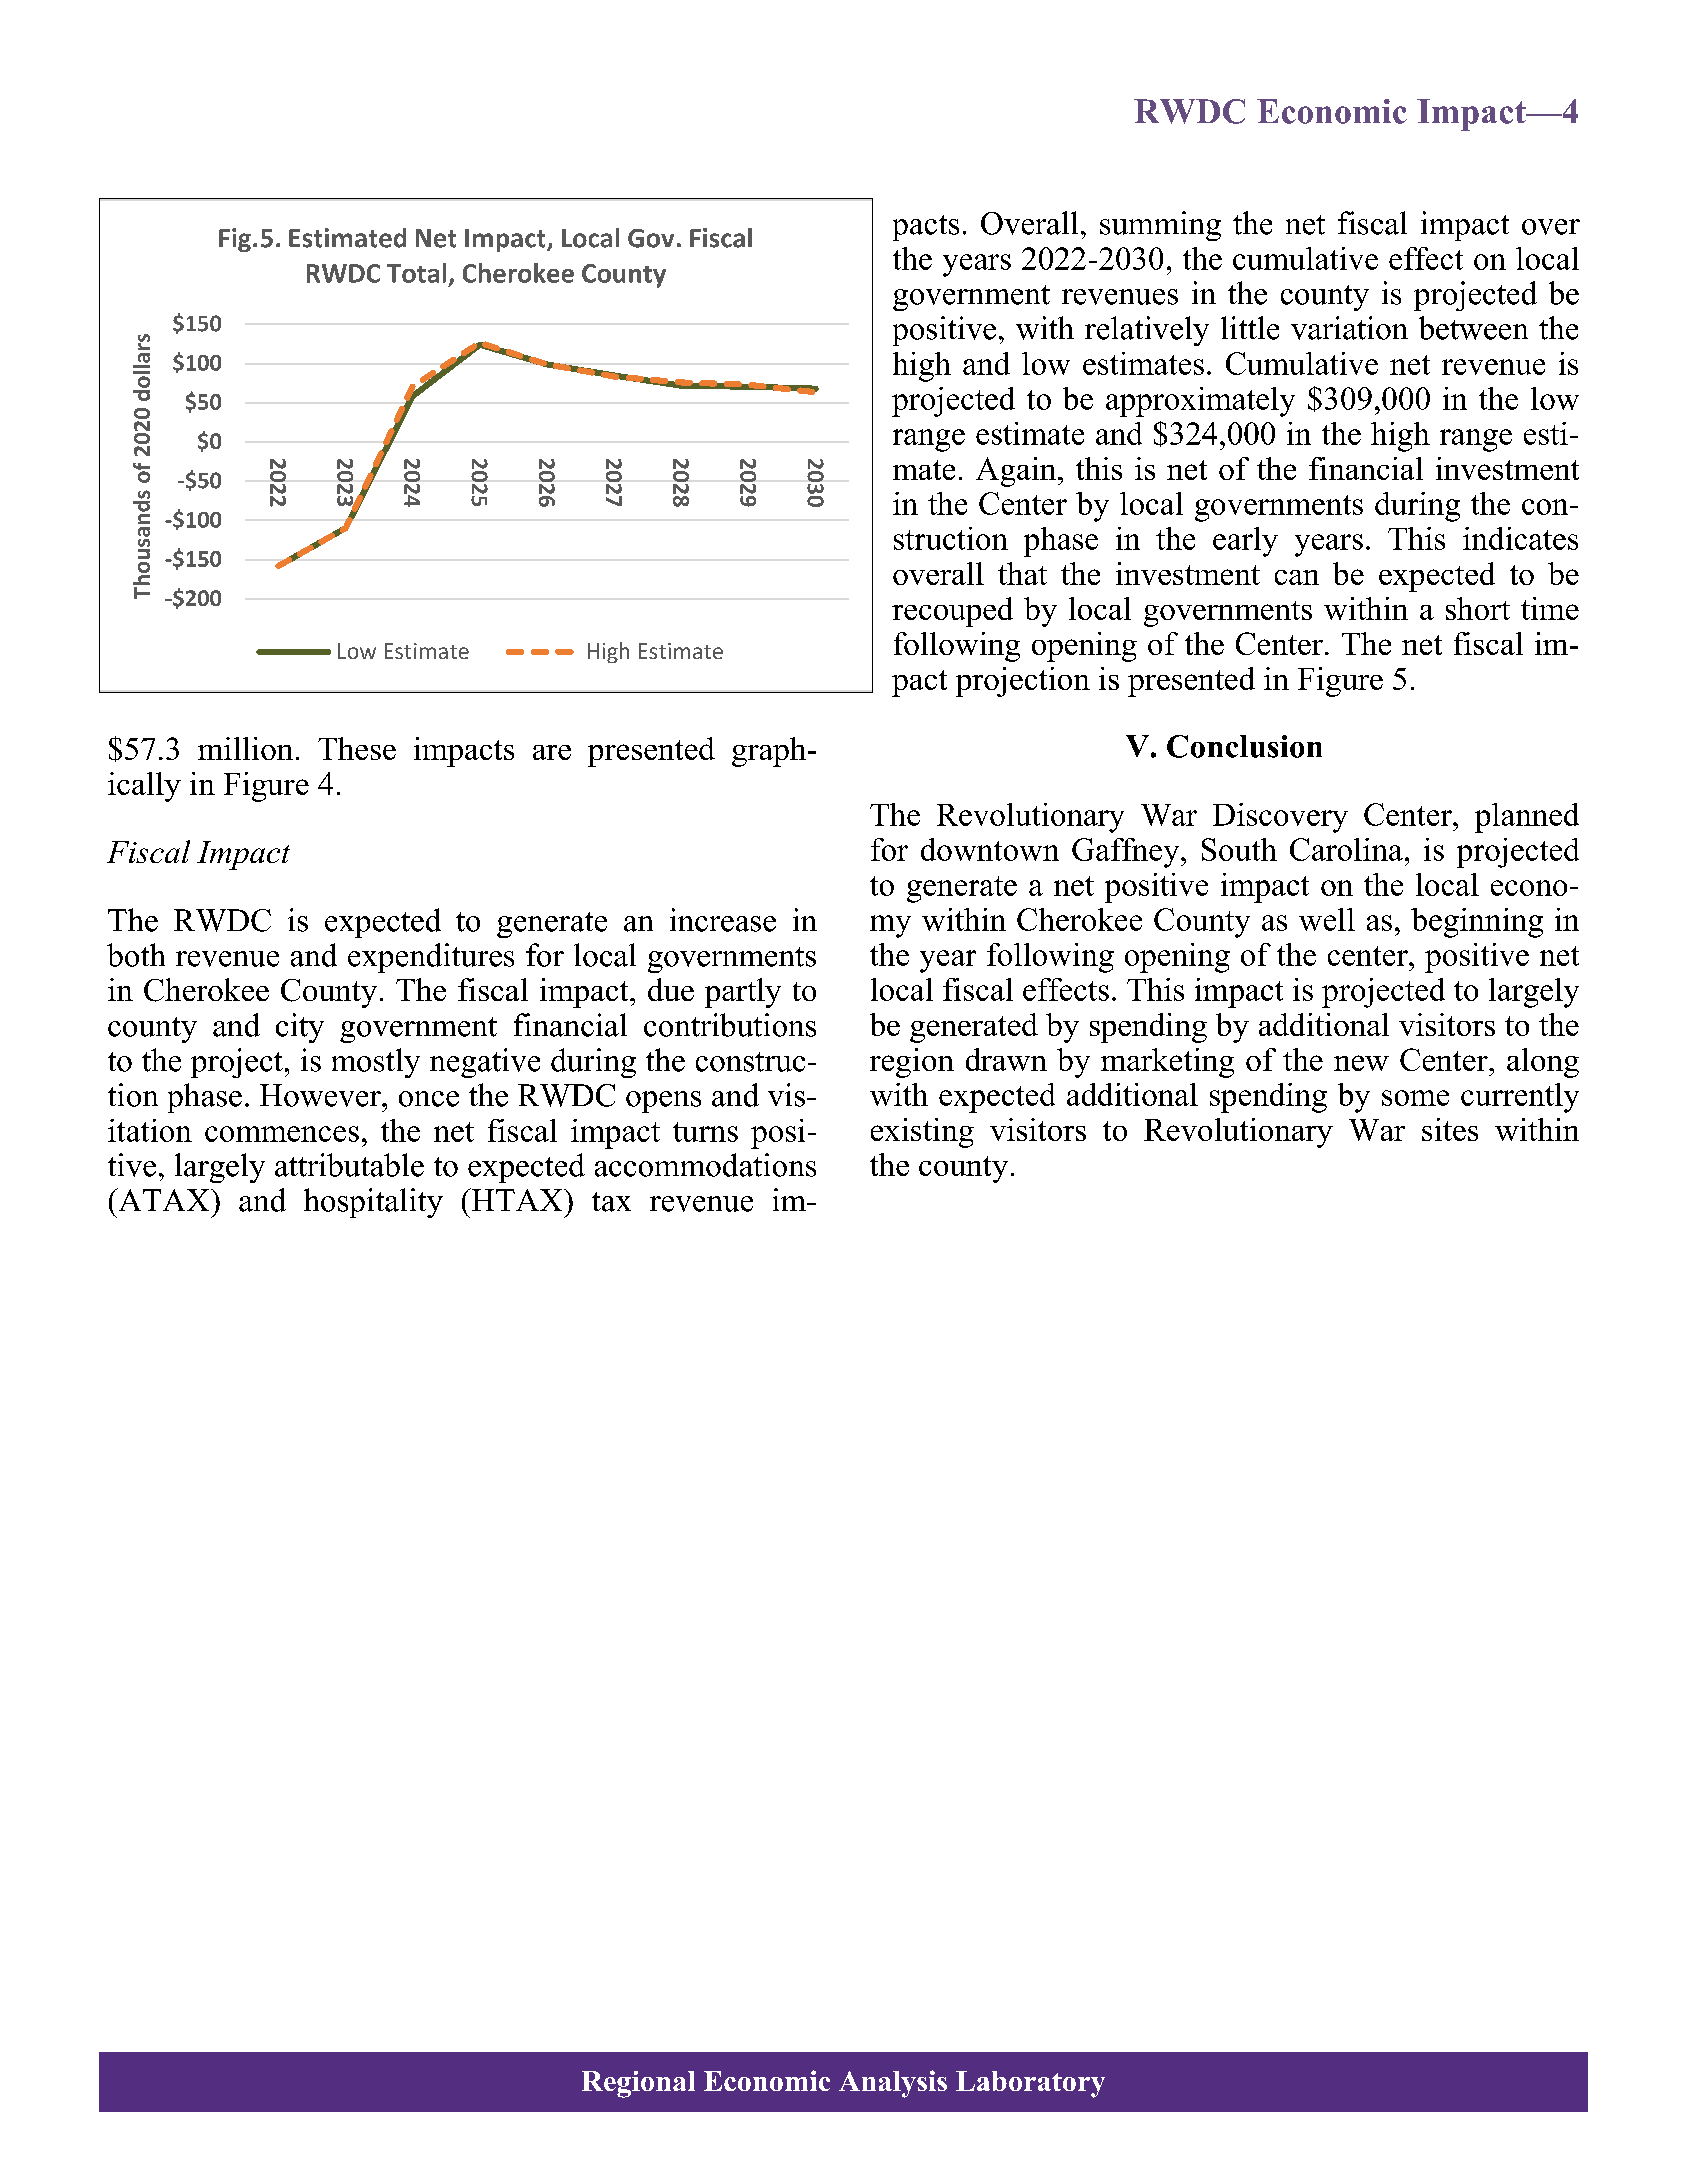 Image resolution: width=1687 pixels, height=2183 pixels. Describe the element at coordinates (893, 2084) in the document. I see `Analysis` at that location.
